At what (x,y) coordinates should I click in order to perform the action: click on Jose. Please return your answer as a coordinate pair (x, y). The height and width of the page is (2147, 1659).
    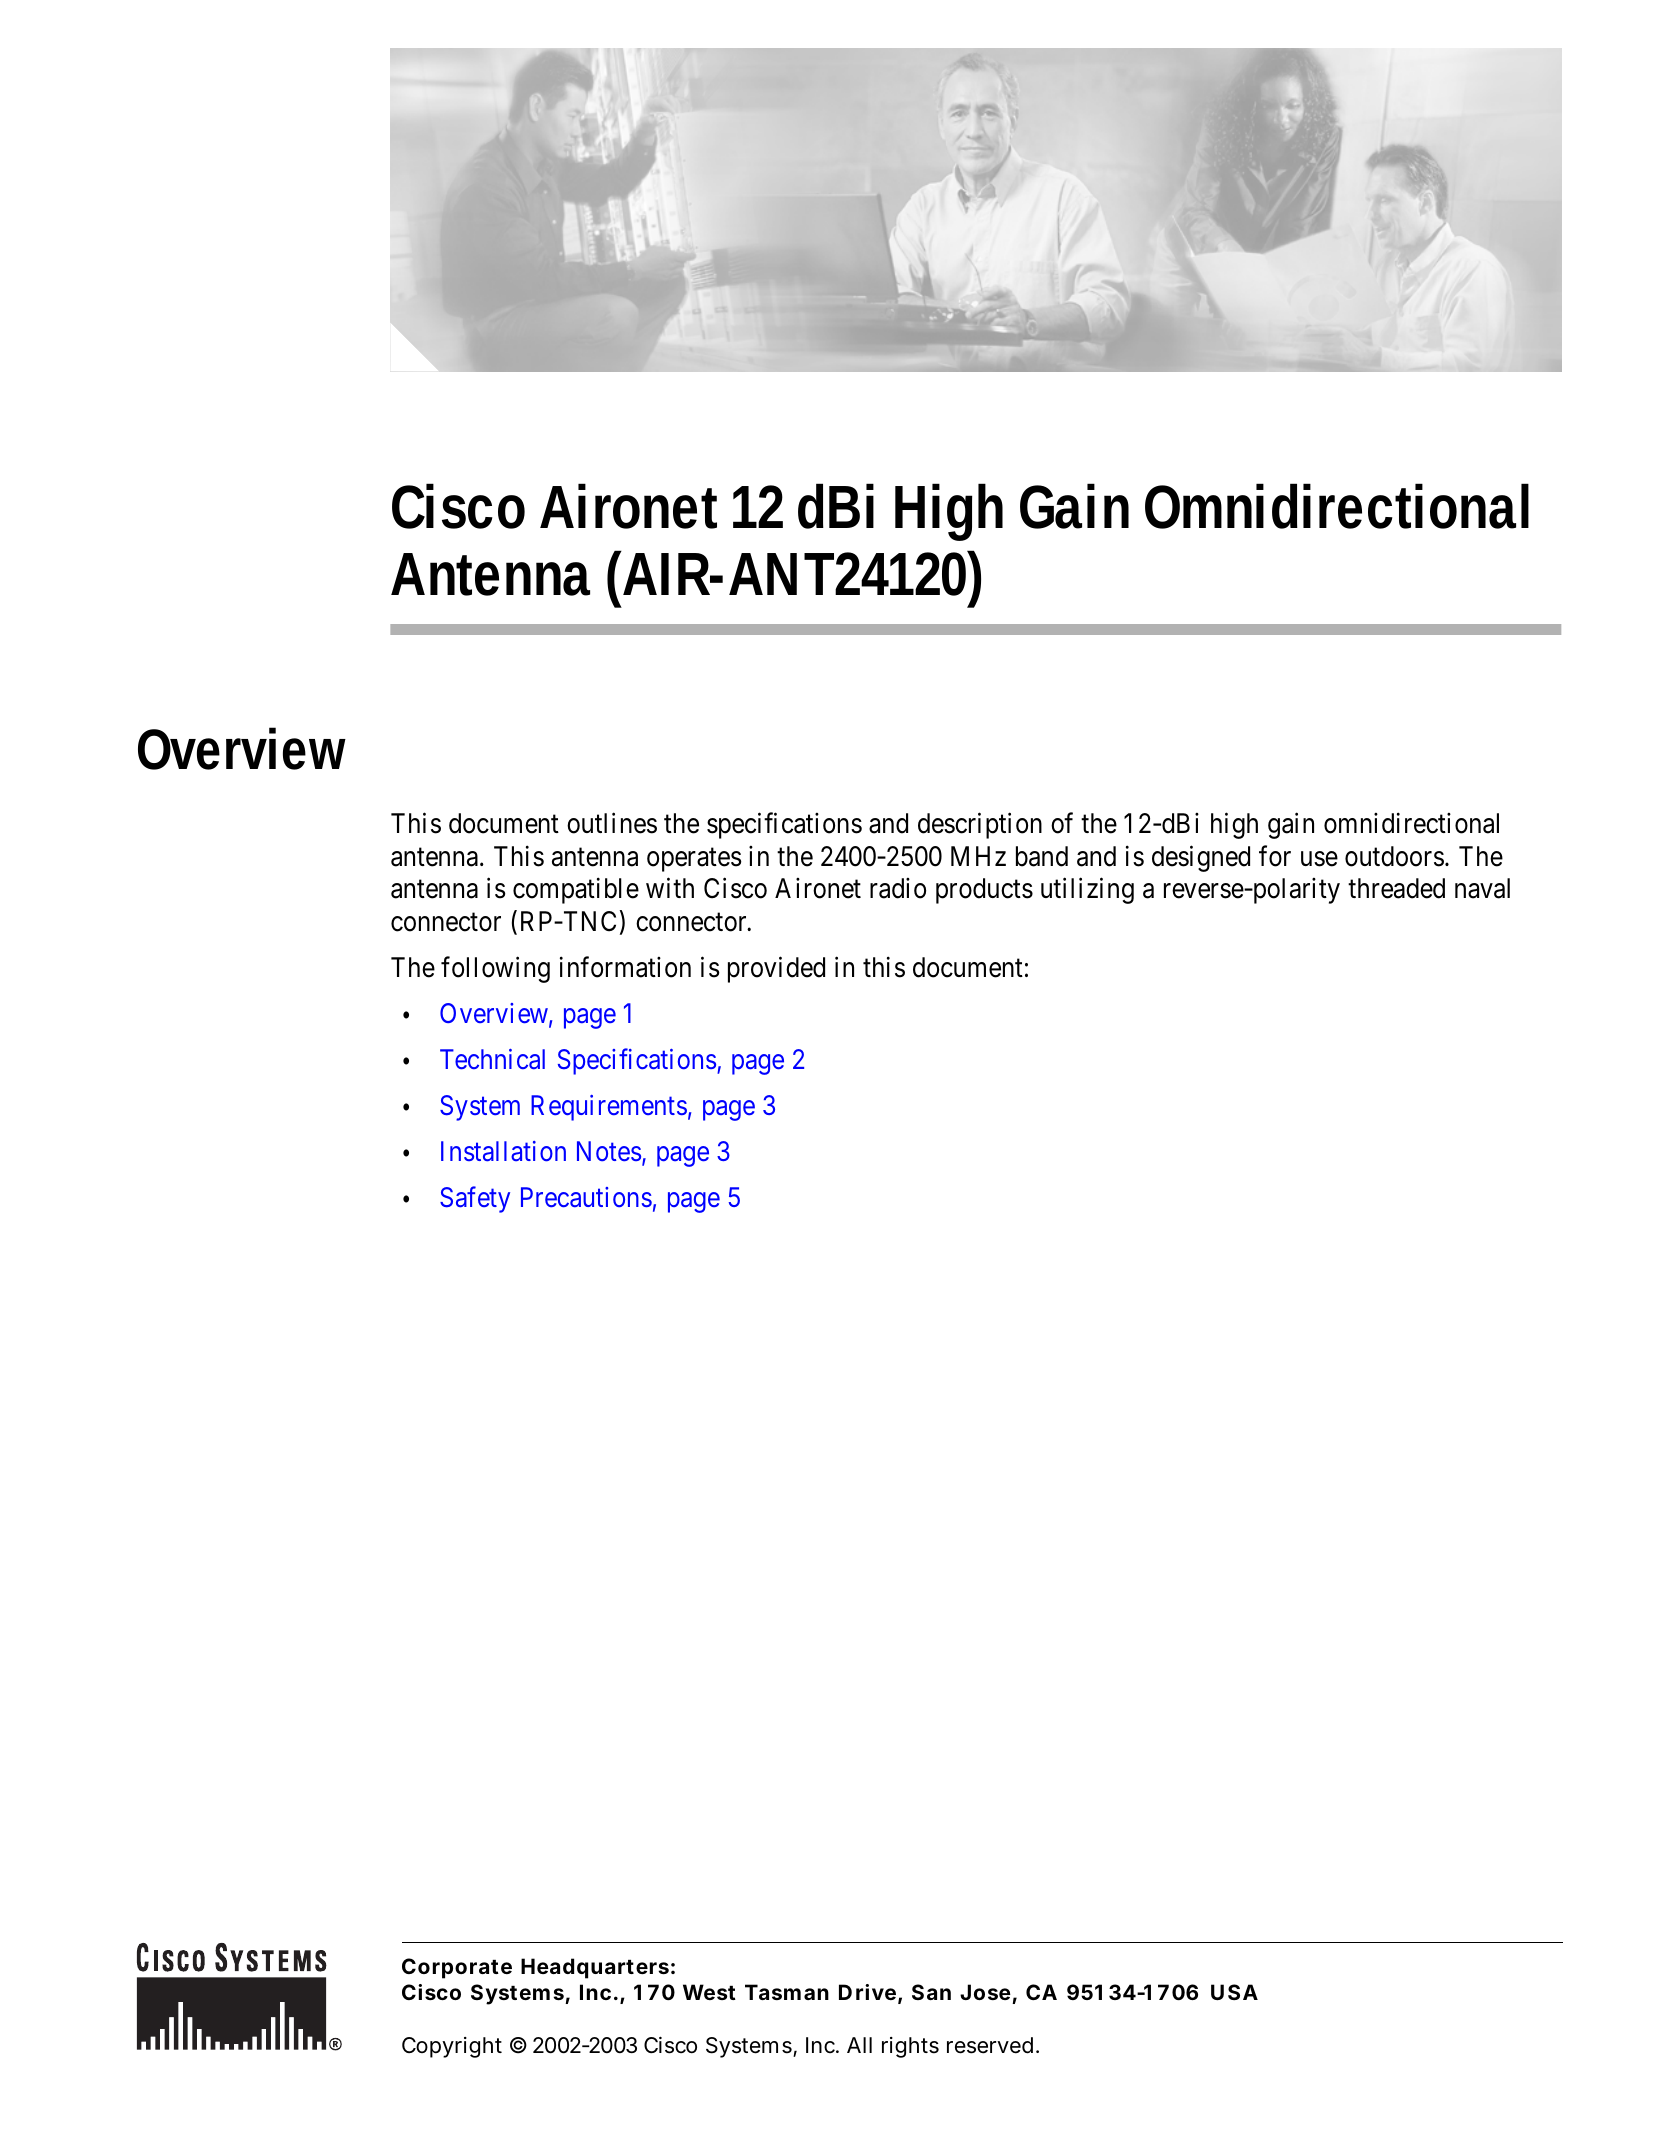
    Looking at the image, I should click on (985, 1992).
